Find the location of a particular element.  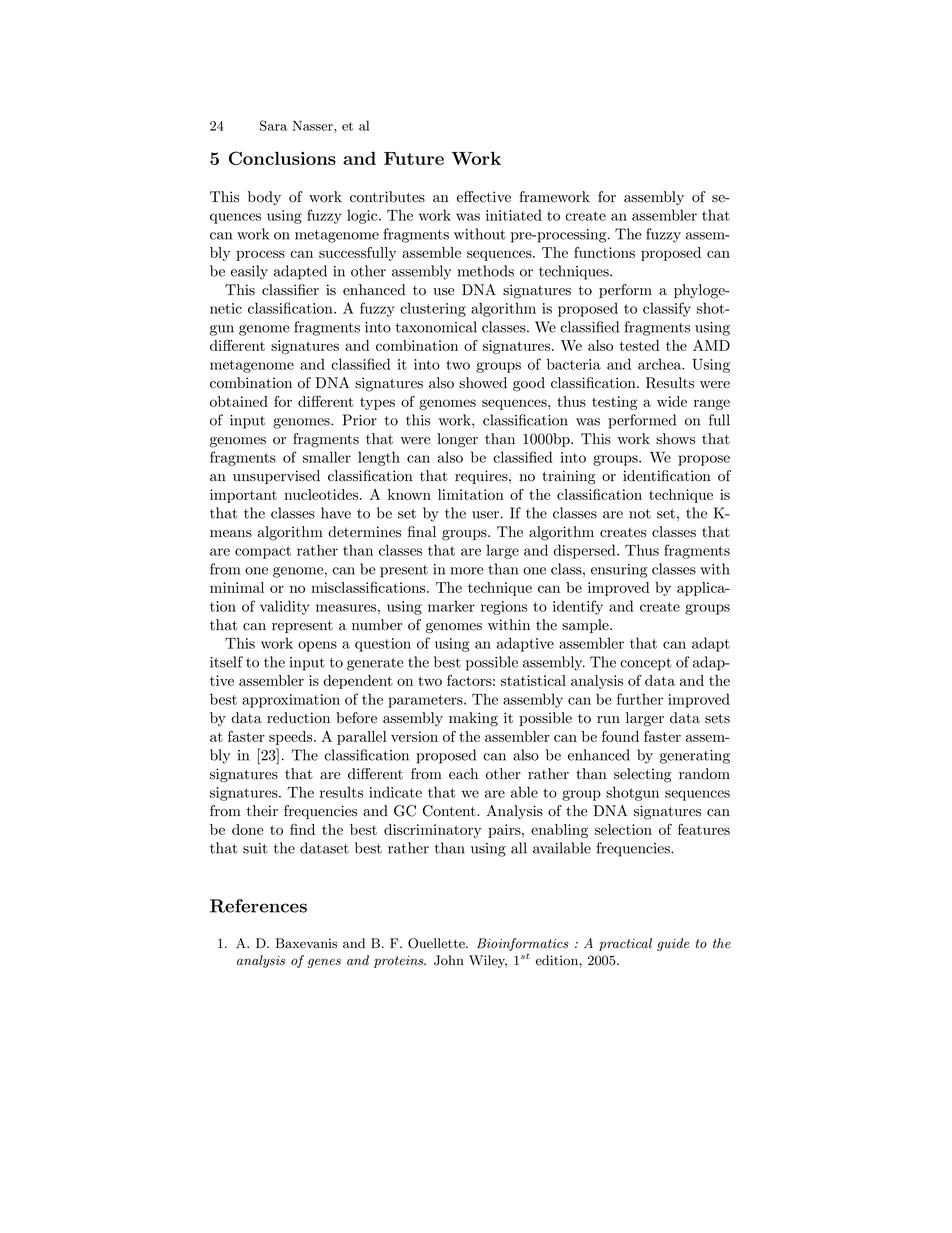

References is located at coordinates (258, 906).
